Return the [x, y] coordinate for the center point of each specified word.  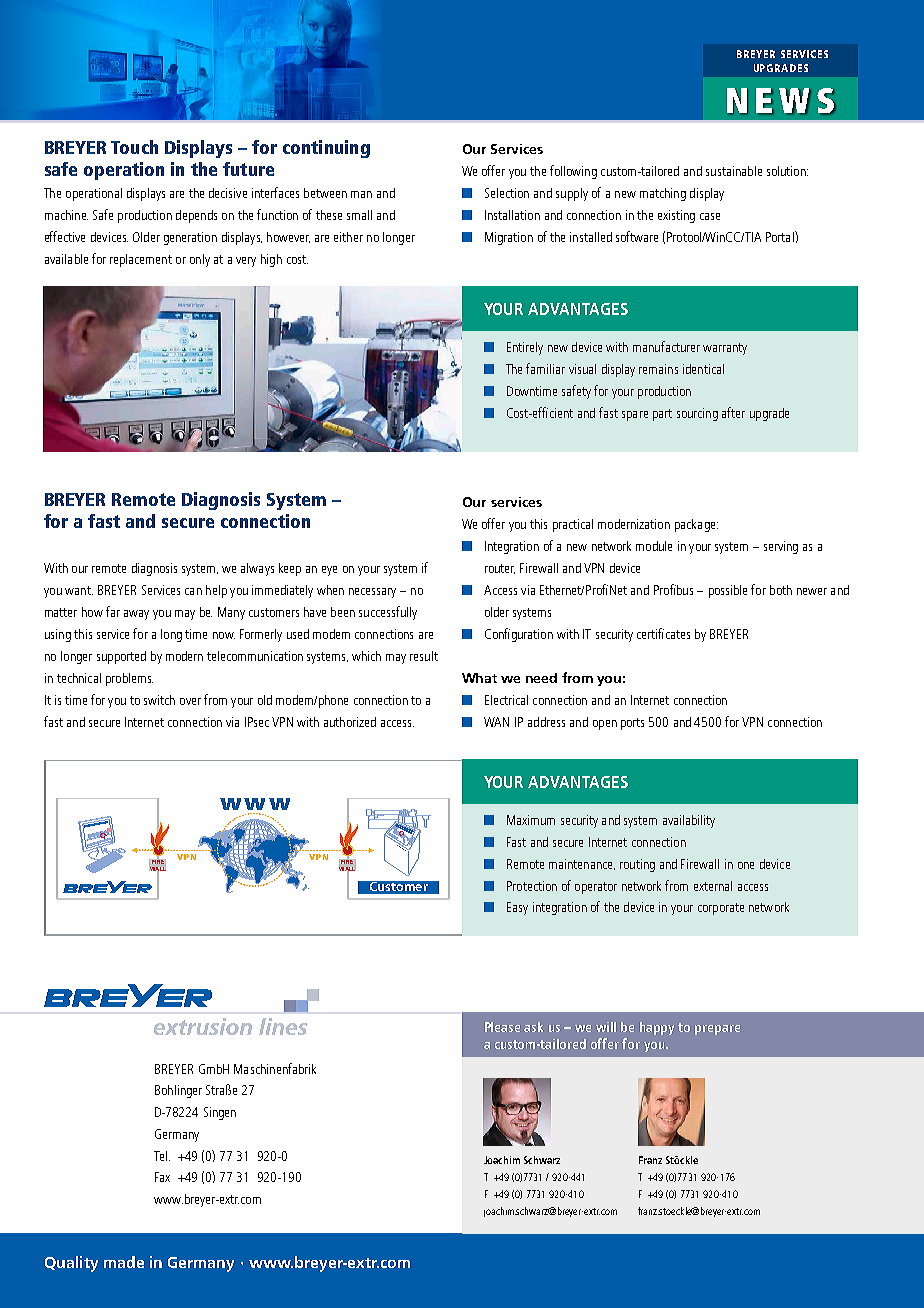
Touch [134, 147]
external [713, 886]
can [193, 591]
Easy [517, 908]
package [696, 525]
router [500, 569]
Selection [507, 193]
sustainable [734, 171]
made [124, 1262]
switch [159, 700]
